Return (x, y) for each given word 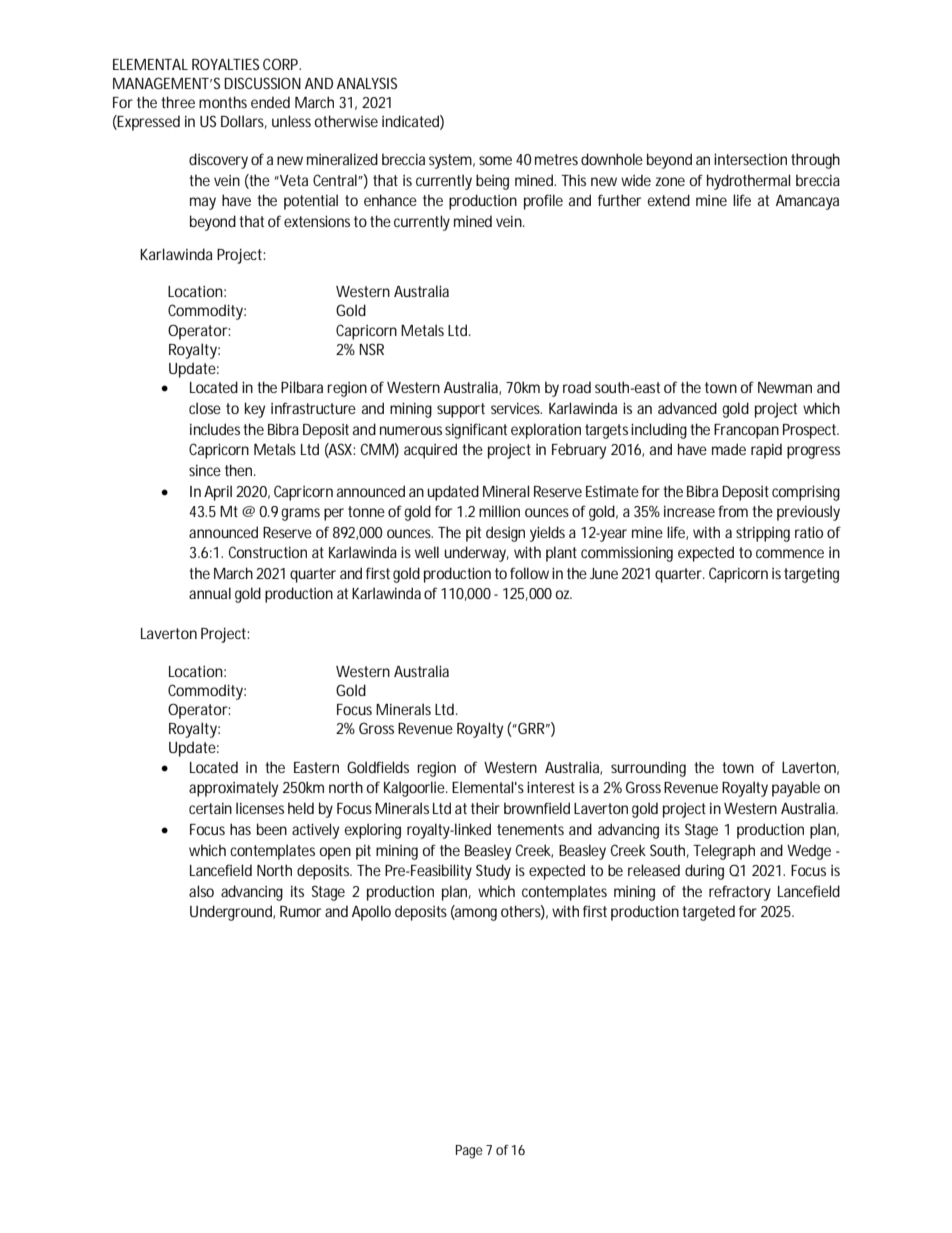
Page (469, 1152)
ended (270, 102)
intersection (750, 159)
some (495, 160)
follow (529, 573)
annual (210, 593)
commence (790, 553)
